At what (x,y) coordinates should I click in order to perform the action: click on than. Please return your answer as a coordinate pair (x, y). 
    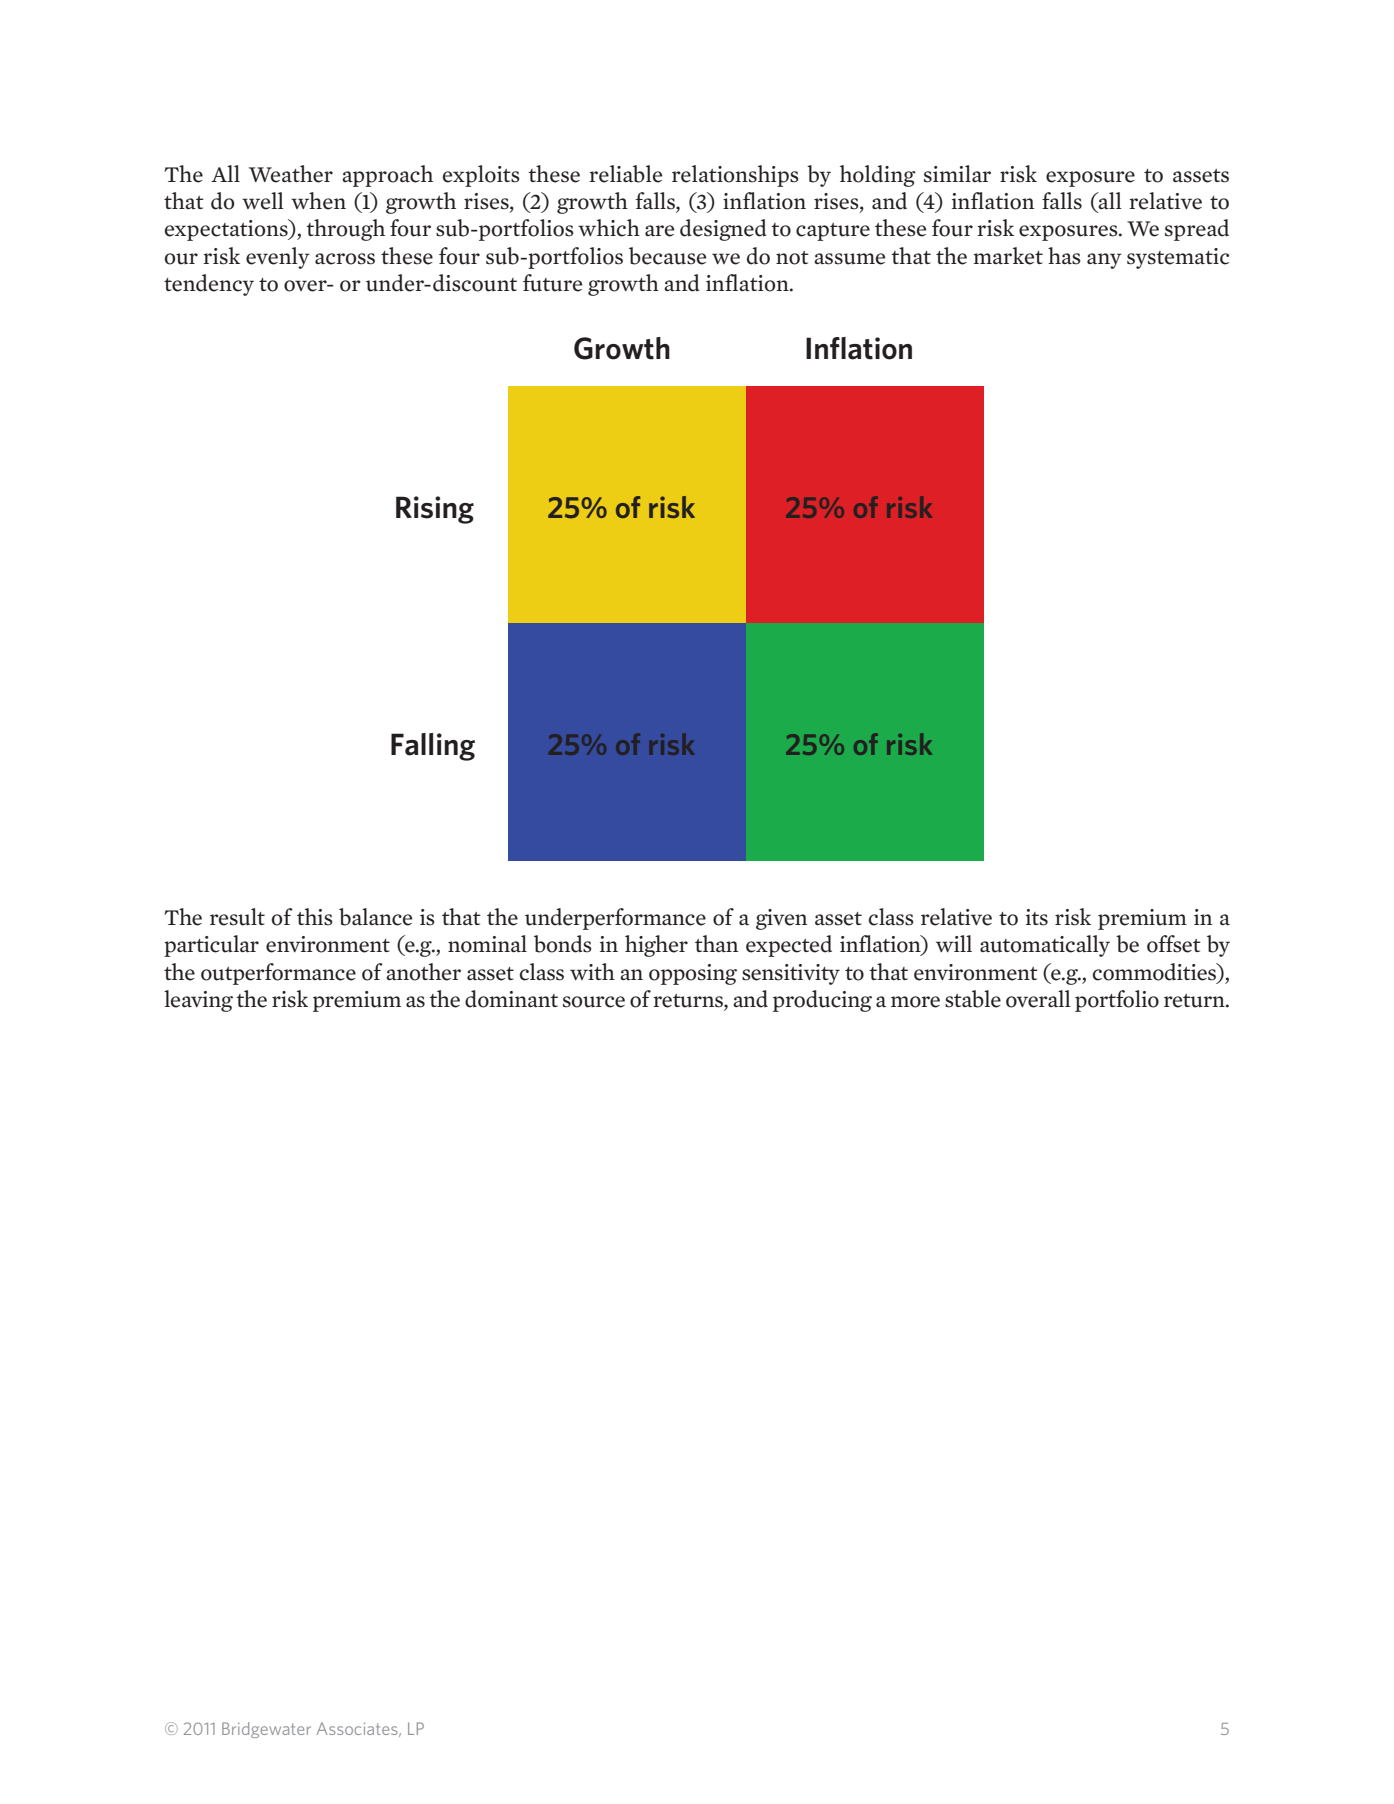
    Looking at the image, I should click on (716, 944).
